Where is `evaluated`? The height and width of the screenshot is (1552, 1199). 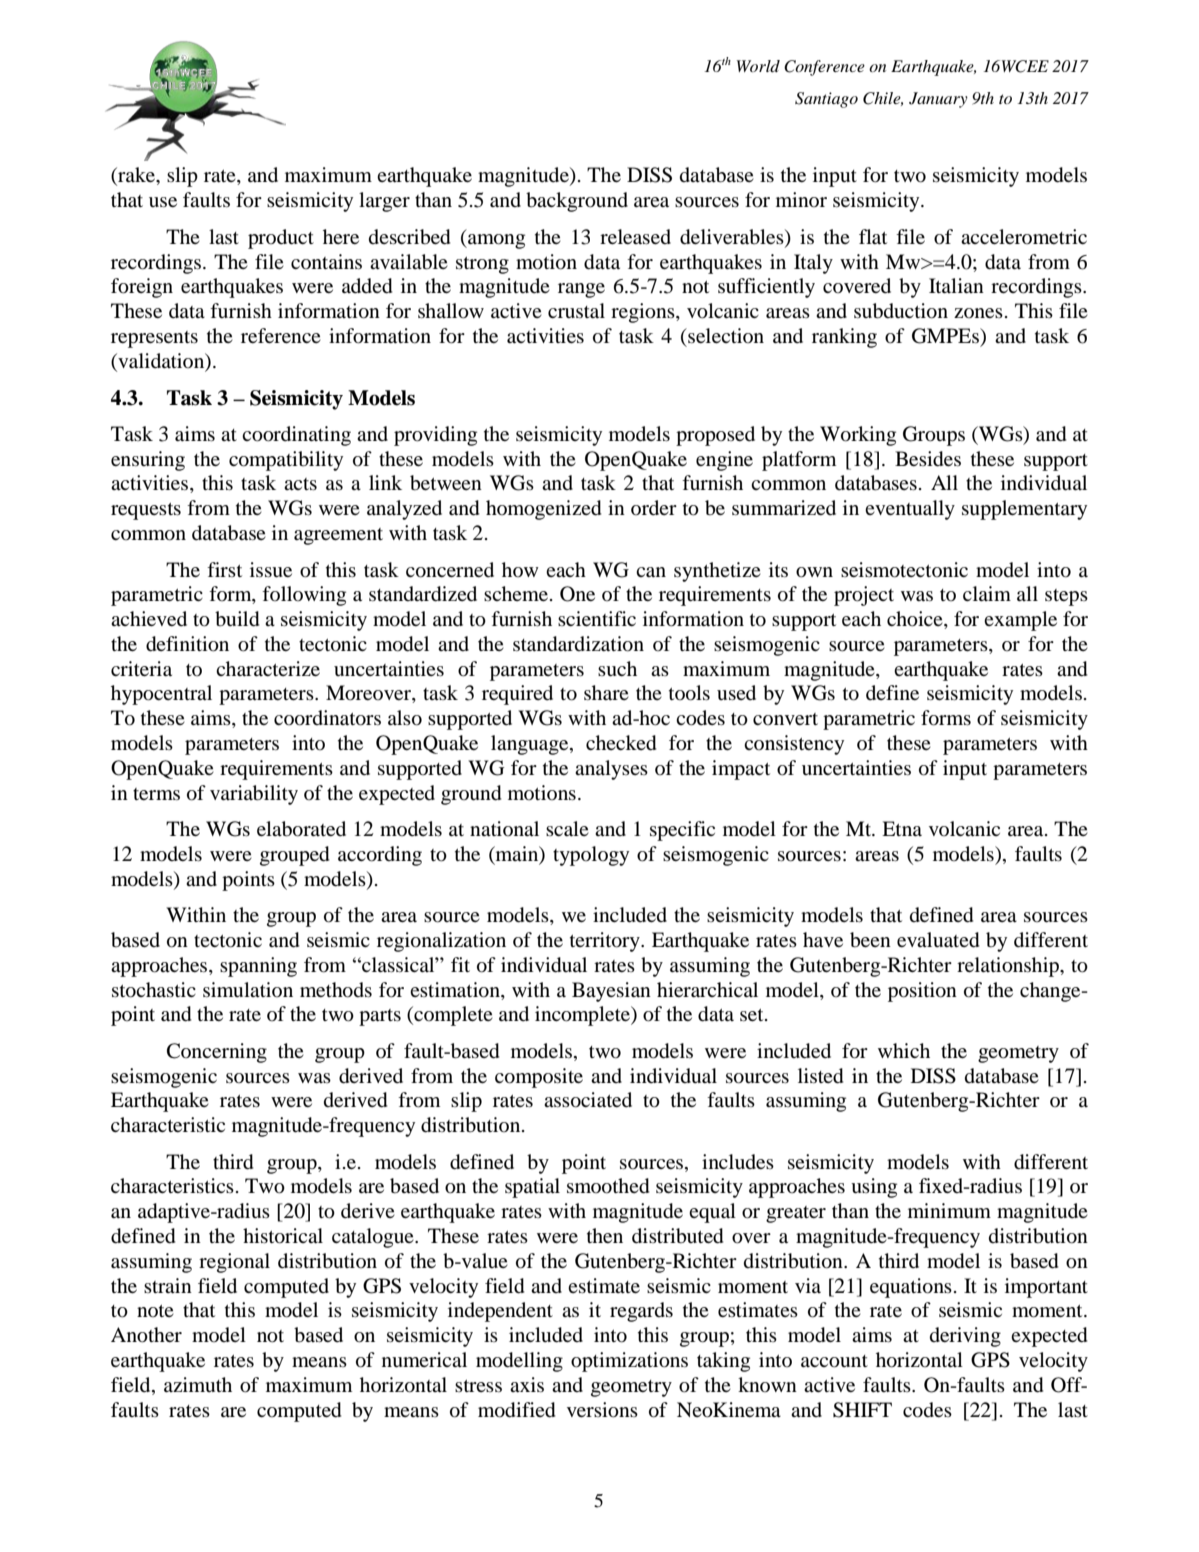 evaluated is located at coordinates (938, 940).
